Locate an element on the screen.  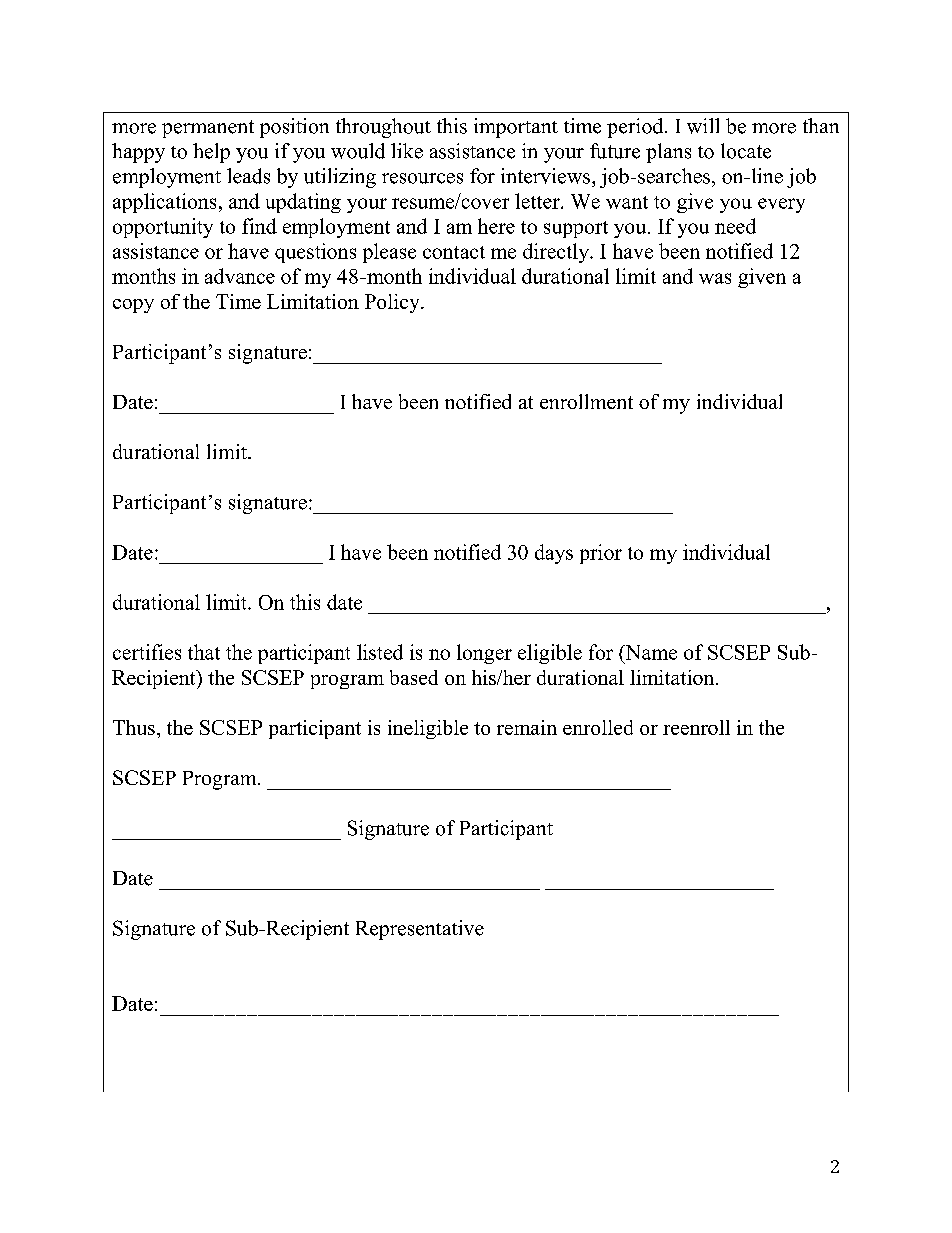
was is located at coordinates (715, 278).
